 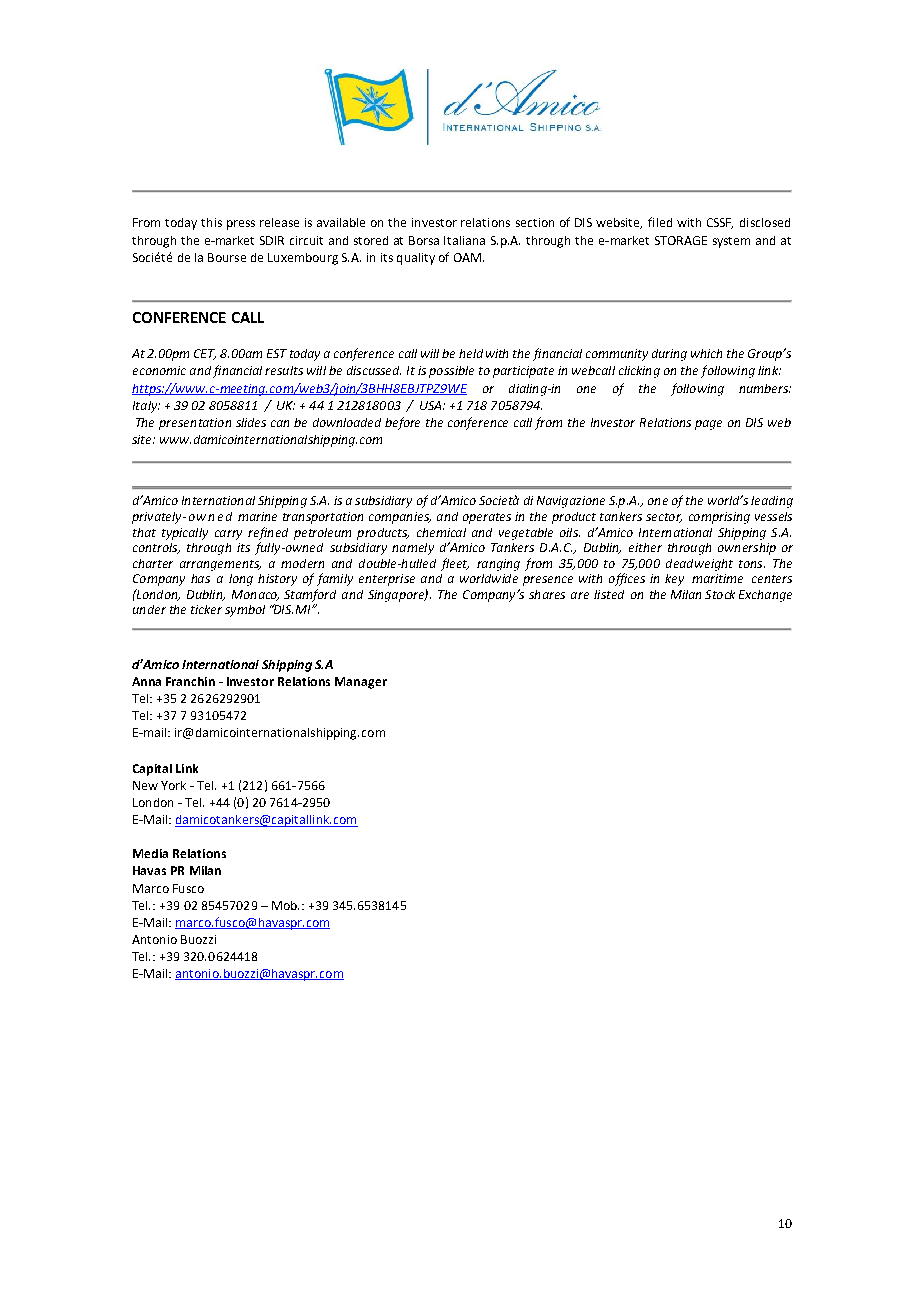 What do you see at coordinates (432, 405) in the document?
I see `USA` at bounding box center [432, 405].
